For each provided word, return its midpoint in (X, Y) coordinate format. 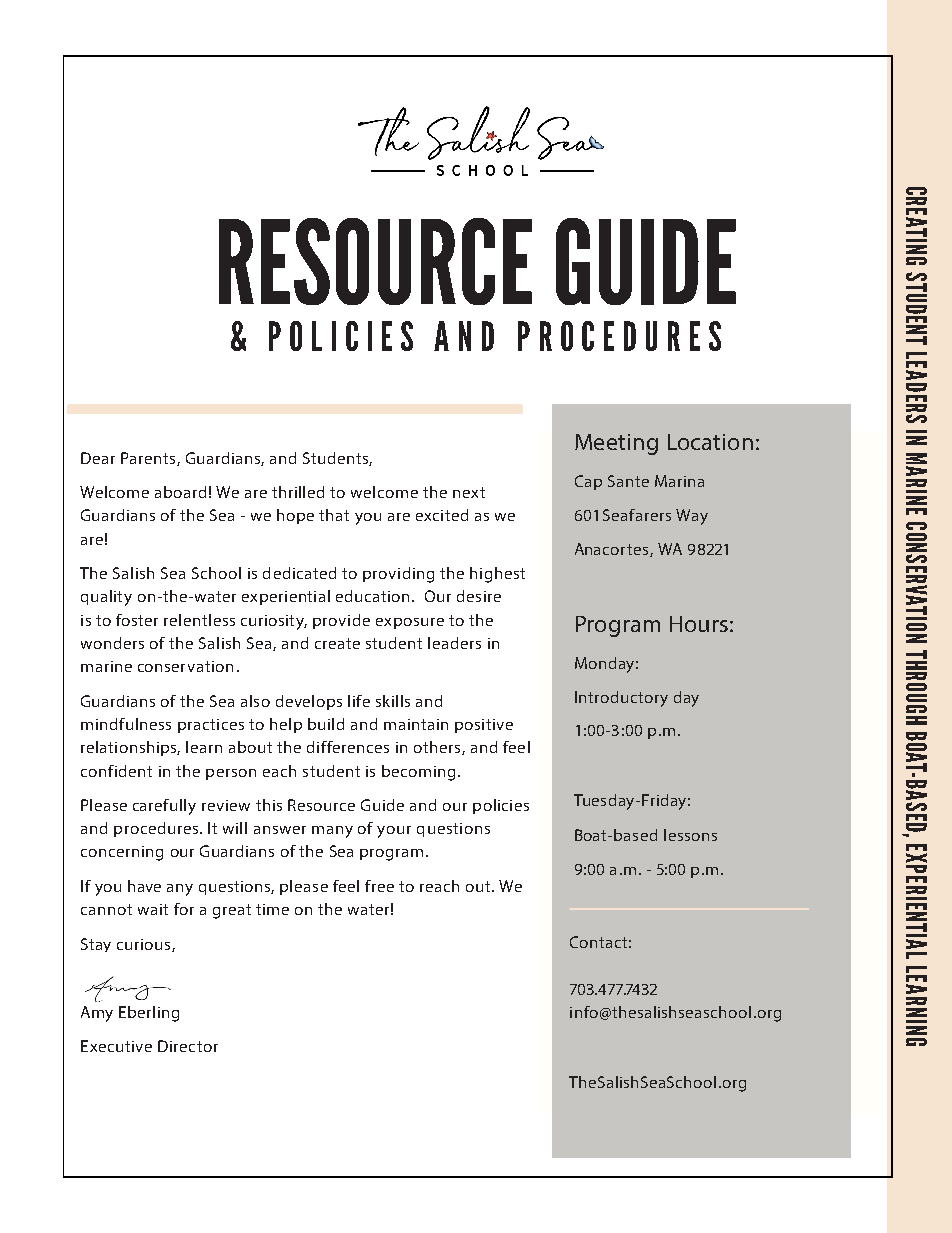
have (144, 886)
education (372, 596)
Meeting (616, 444)
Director (188, 1046)
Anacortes (613, 550)
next (469, 492)
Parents (149, 459)
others (438, 748)
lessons (690, 835)
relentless (199, 620)
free (379, 886)
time (272, 909)
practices (211, 726)
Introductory (621, 699)
